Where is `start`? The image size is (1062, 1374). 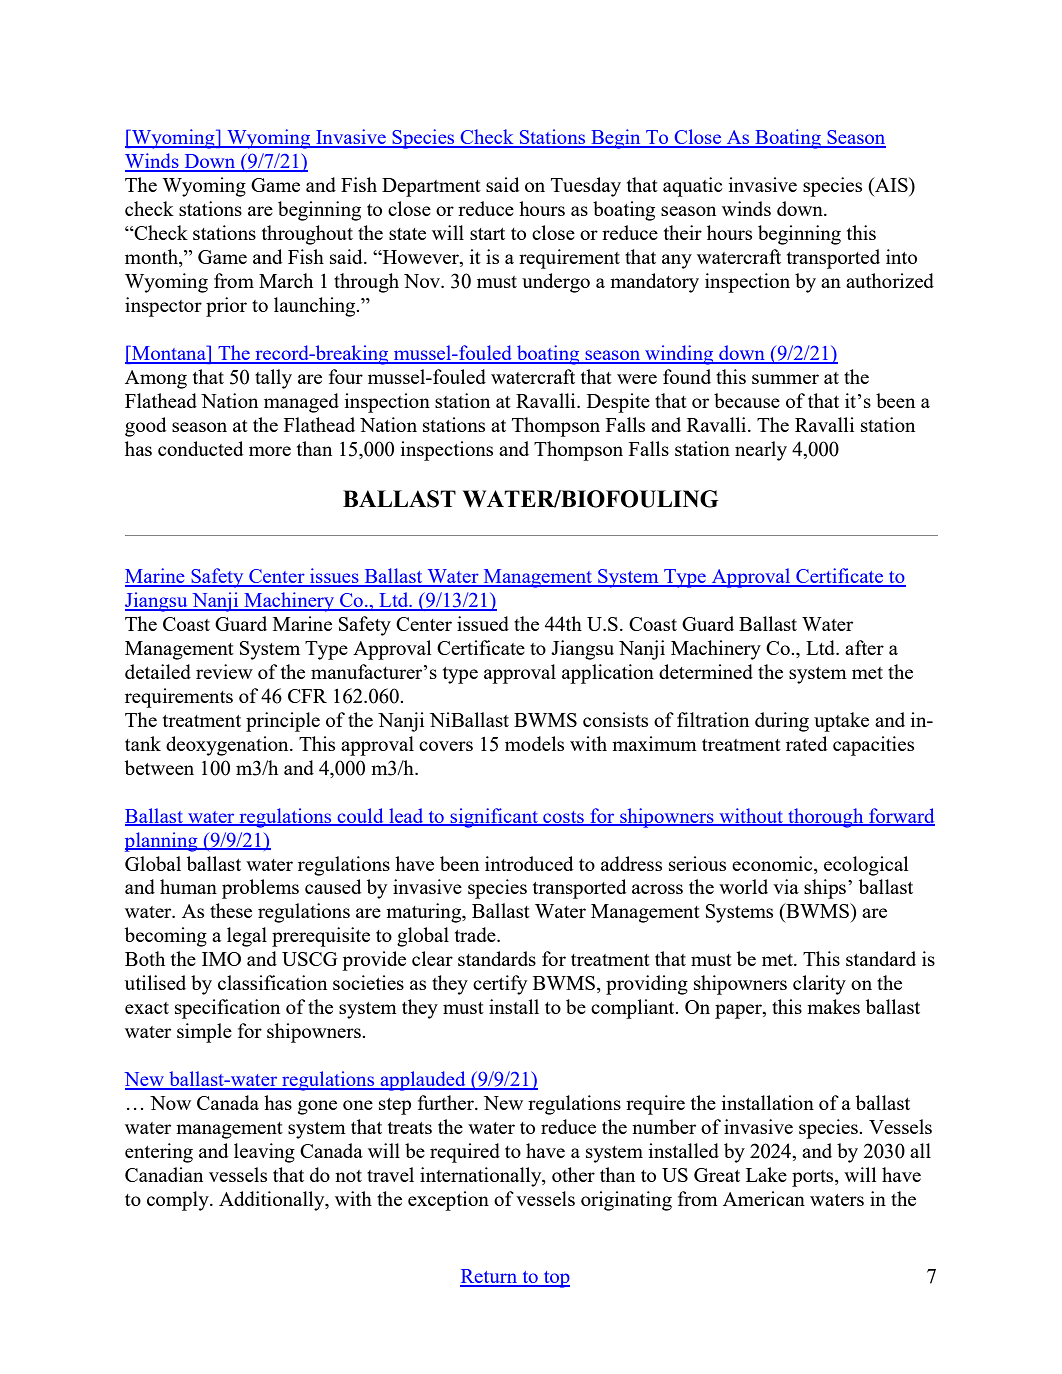 start is located at coordinates (487, 234).
